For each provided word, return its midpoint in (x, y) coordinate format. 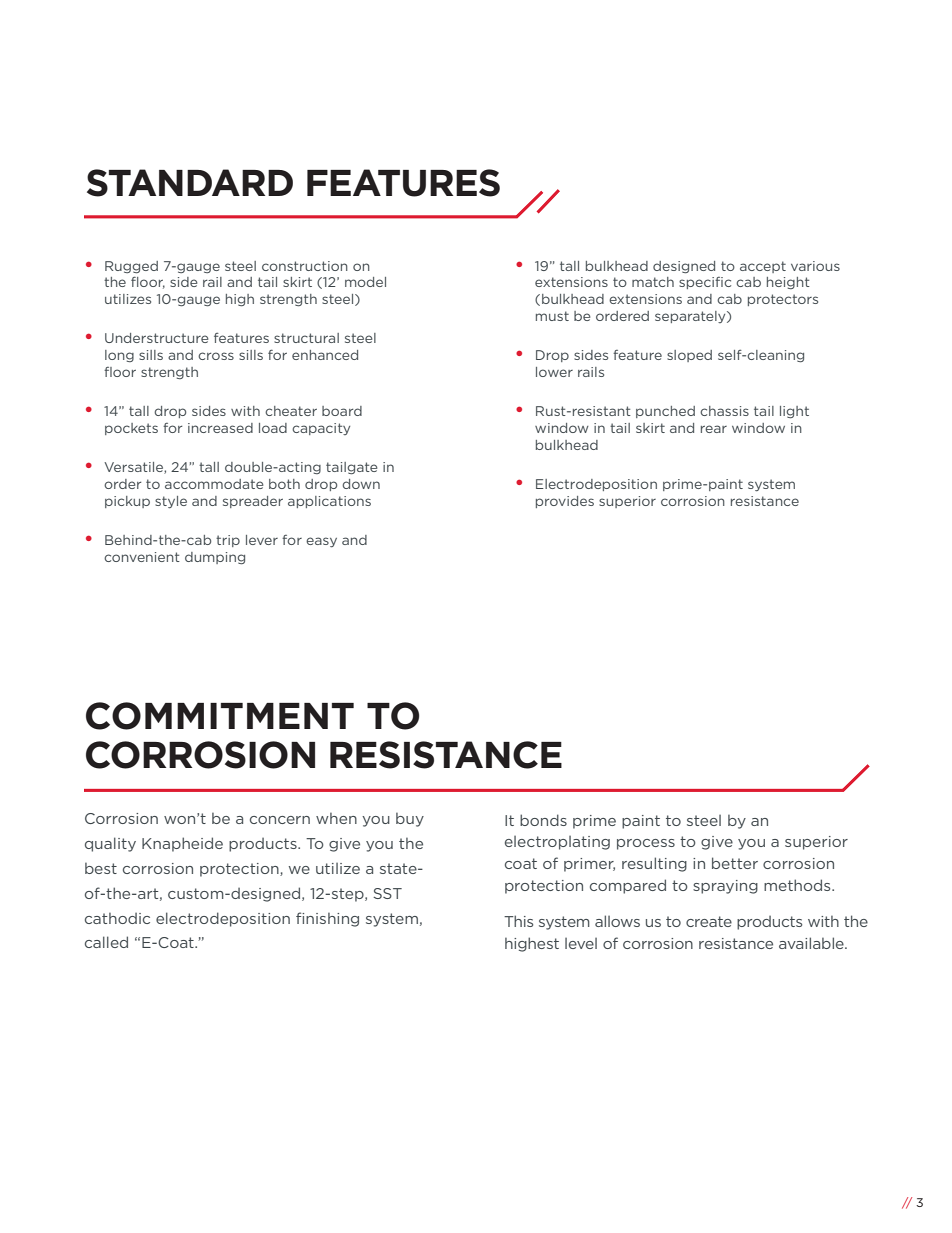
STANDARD (190, 183)
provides (565, 502)
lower (554, 372)
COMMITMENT (220, 716)
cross (216, 356)
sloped (689, 356)
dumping (215, 558)
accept (763, 267)
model (365, 282)
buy (410, 820)
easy (321, 542)
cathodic (117, 918)
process (646, 844)
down (361, 484)
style (171, 502)
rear (714, 429)
